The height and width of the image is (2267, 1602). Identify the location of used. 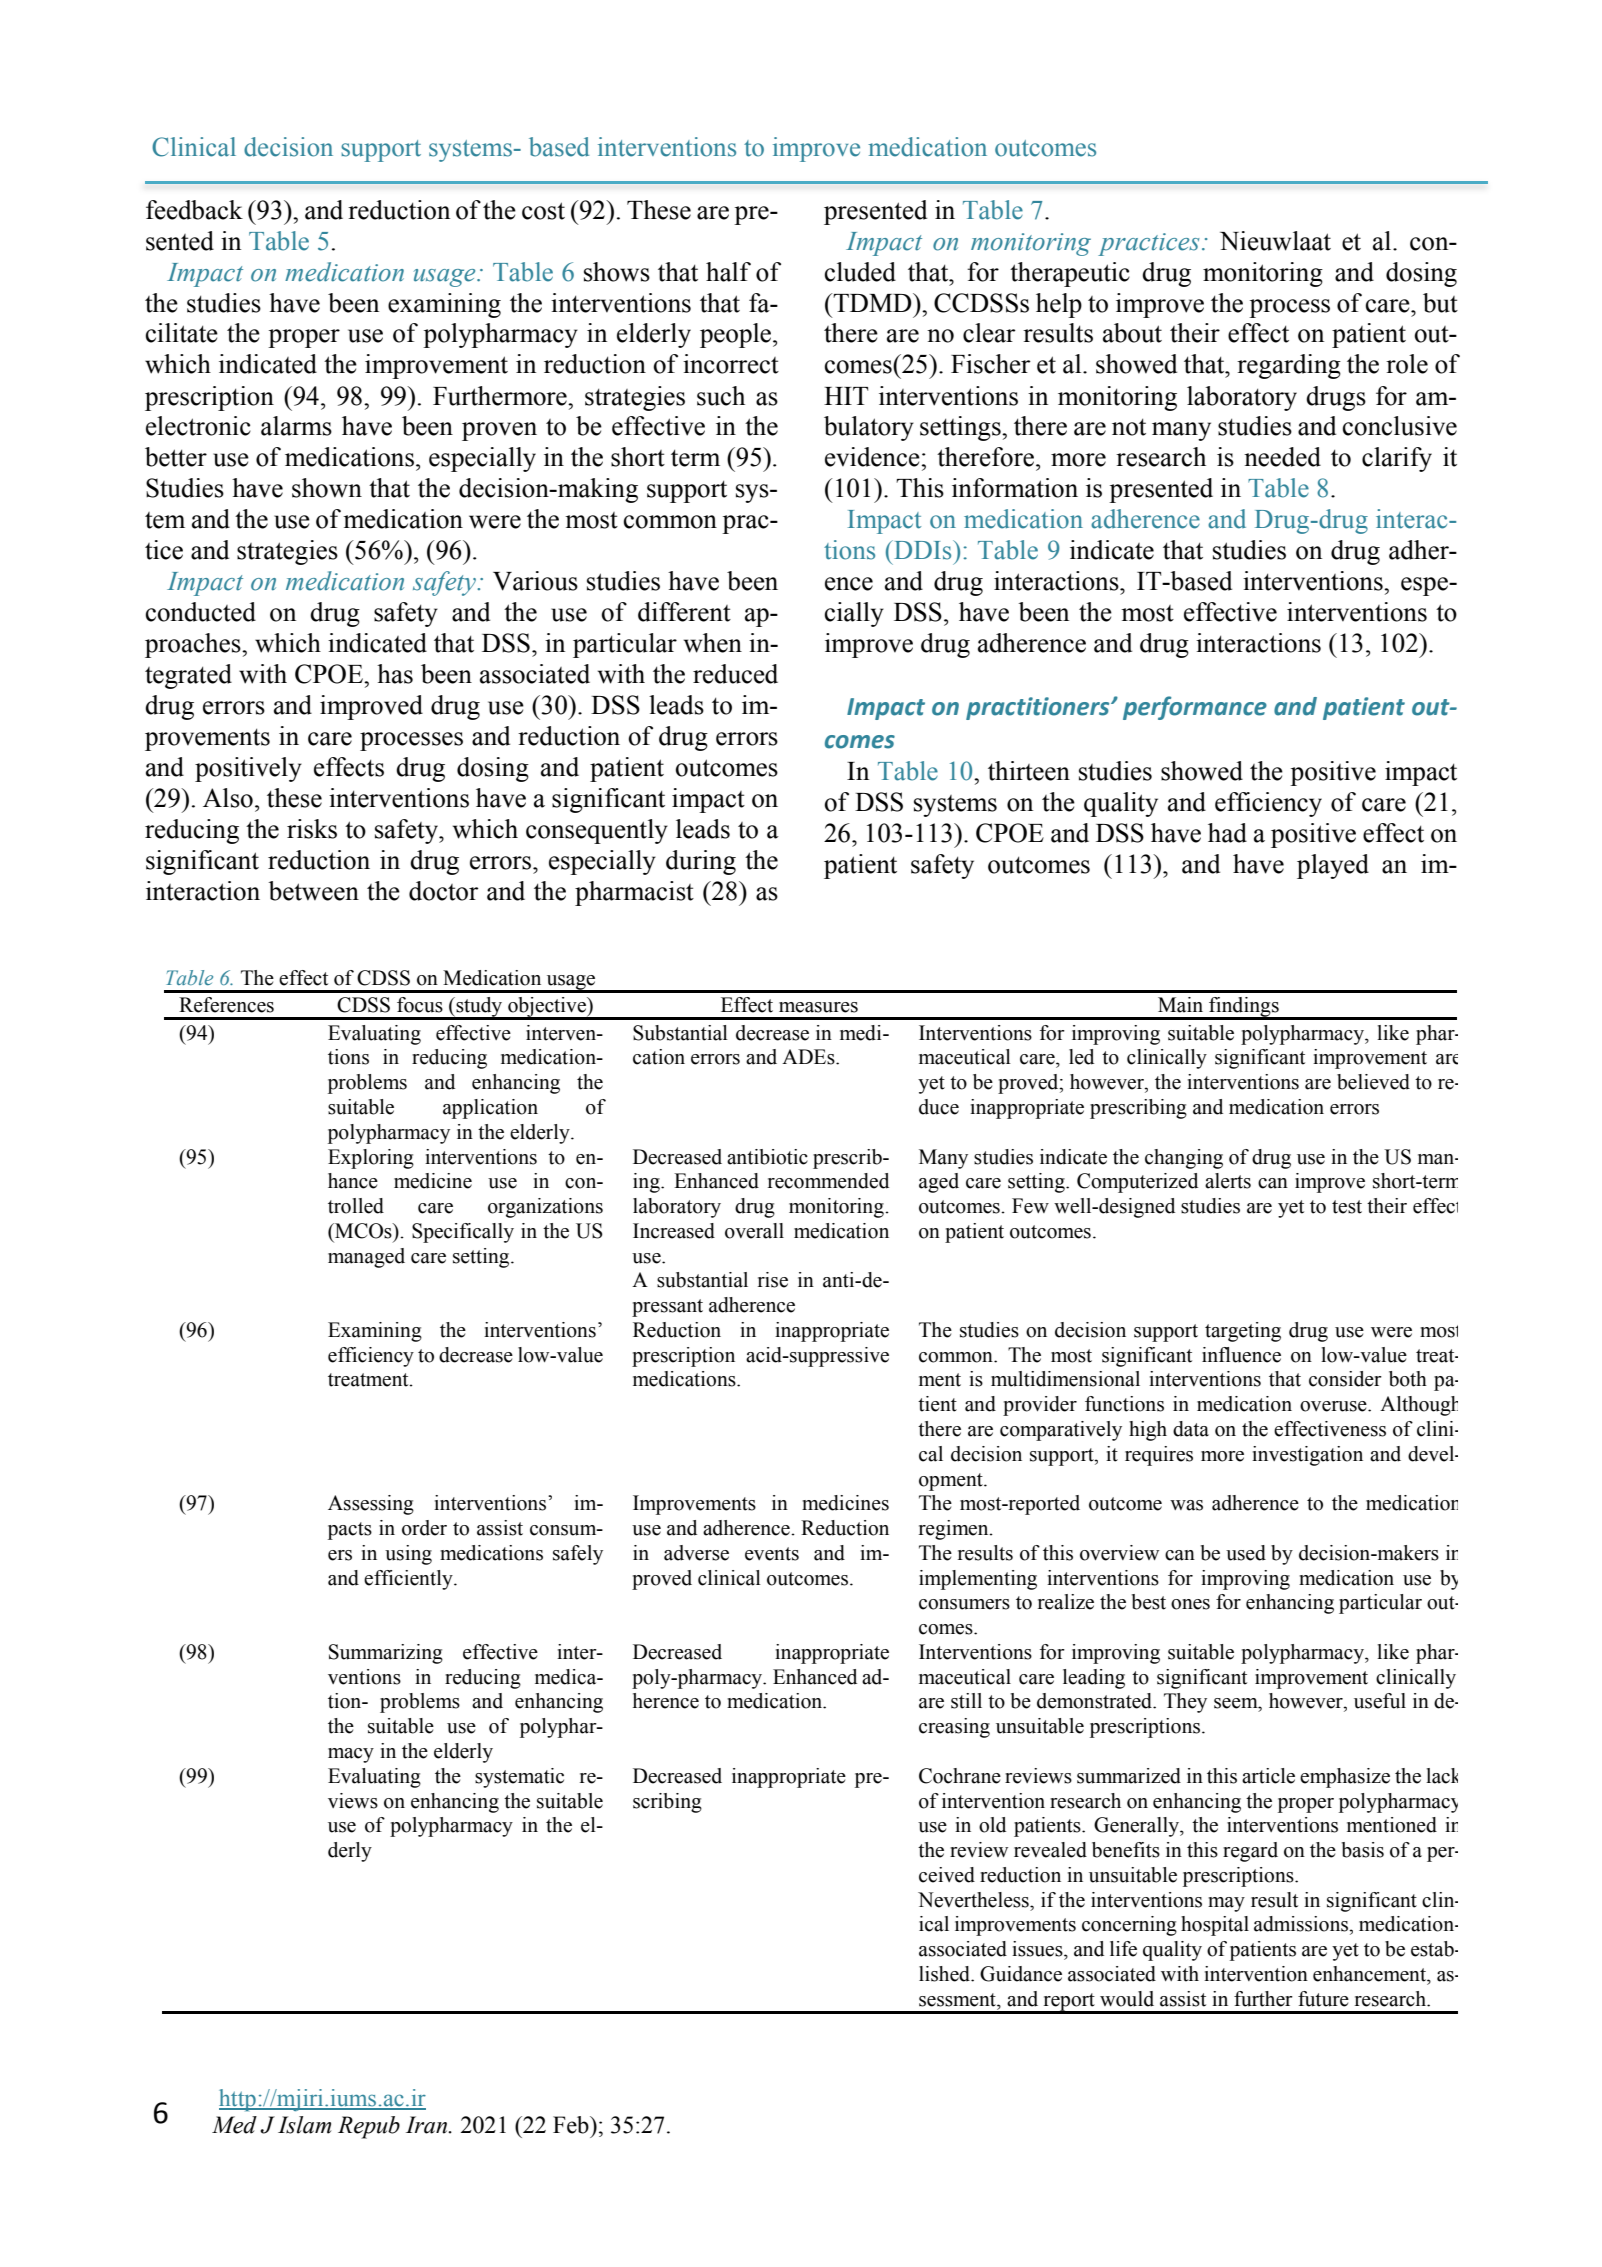
(1246, 1553).
